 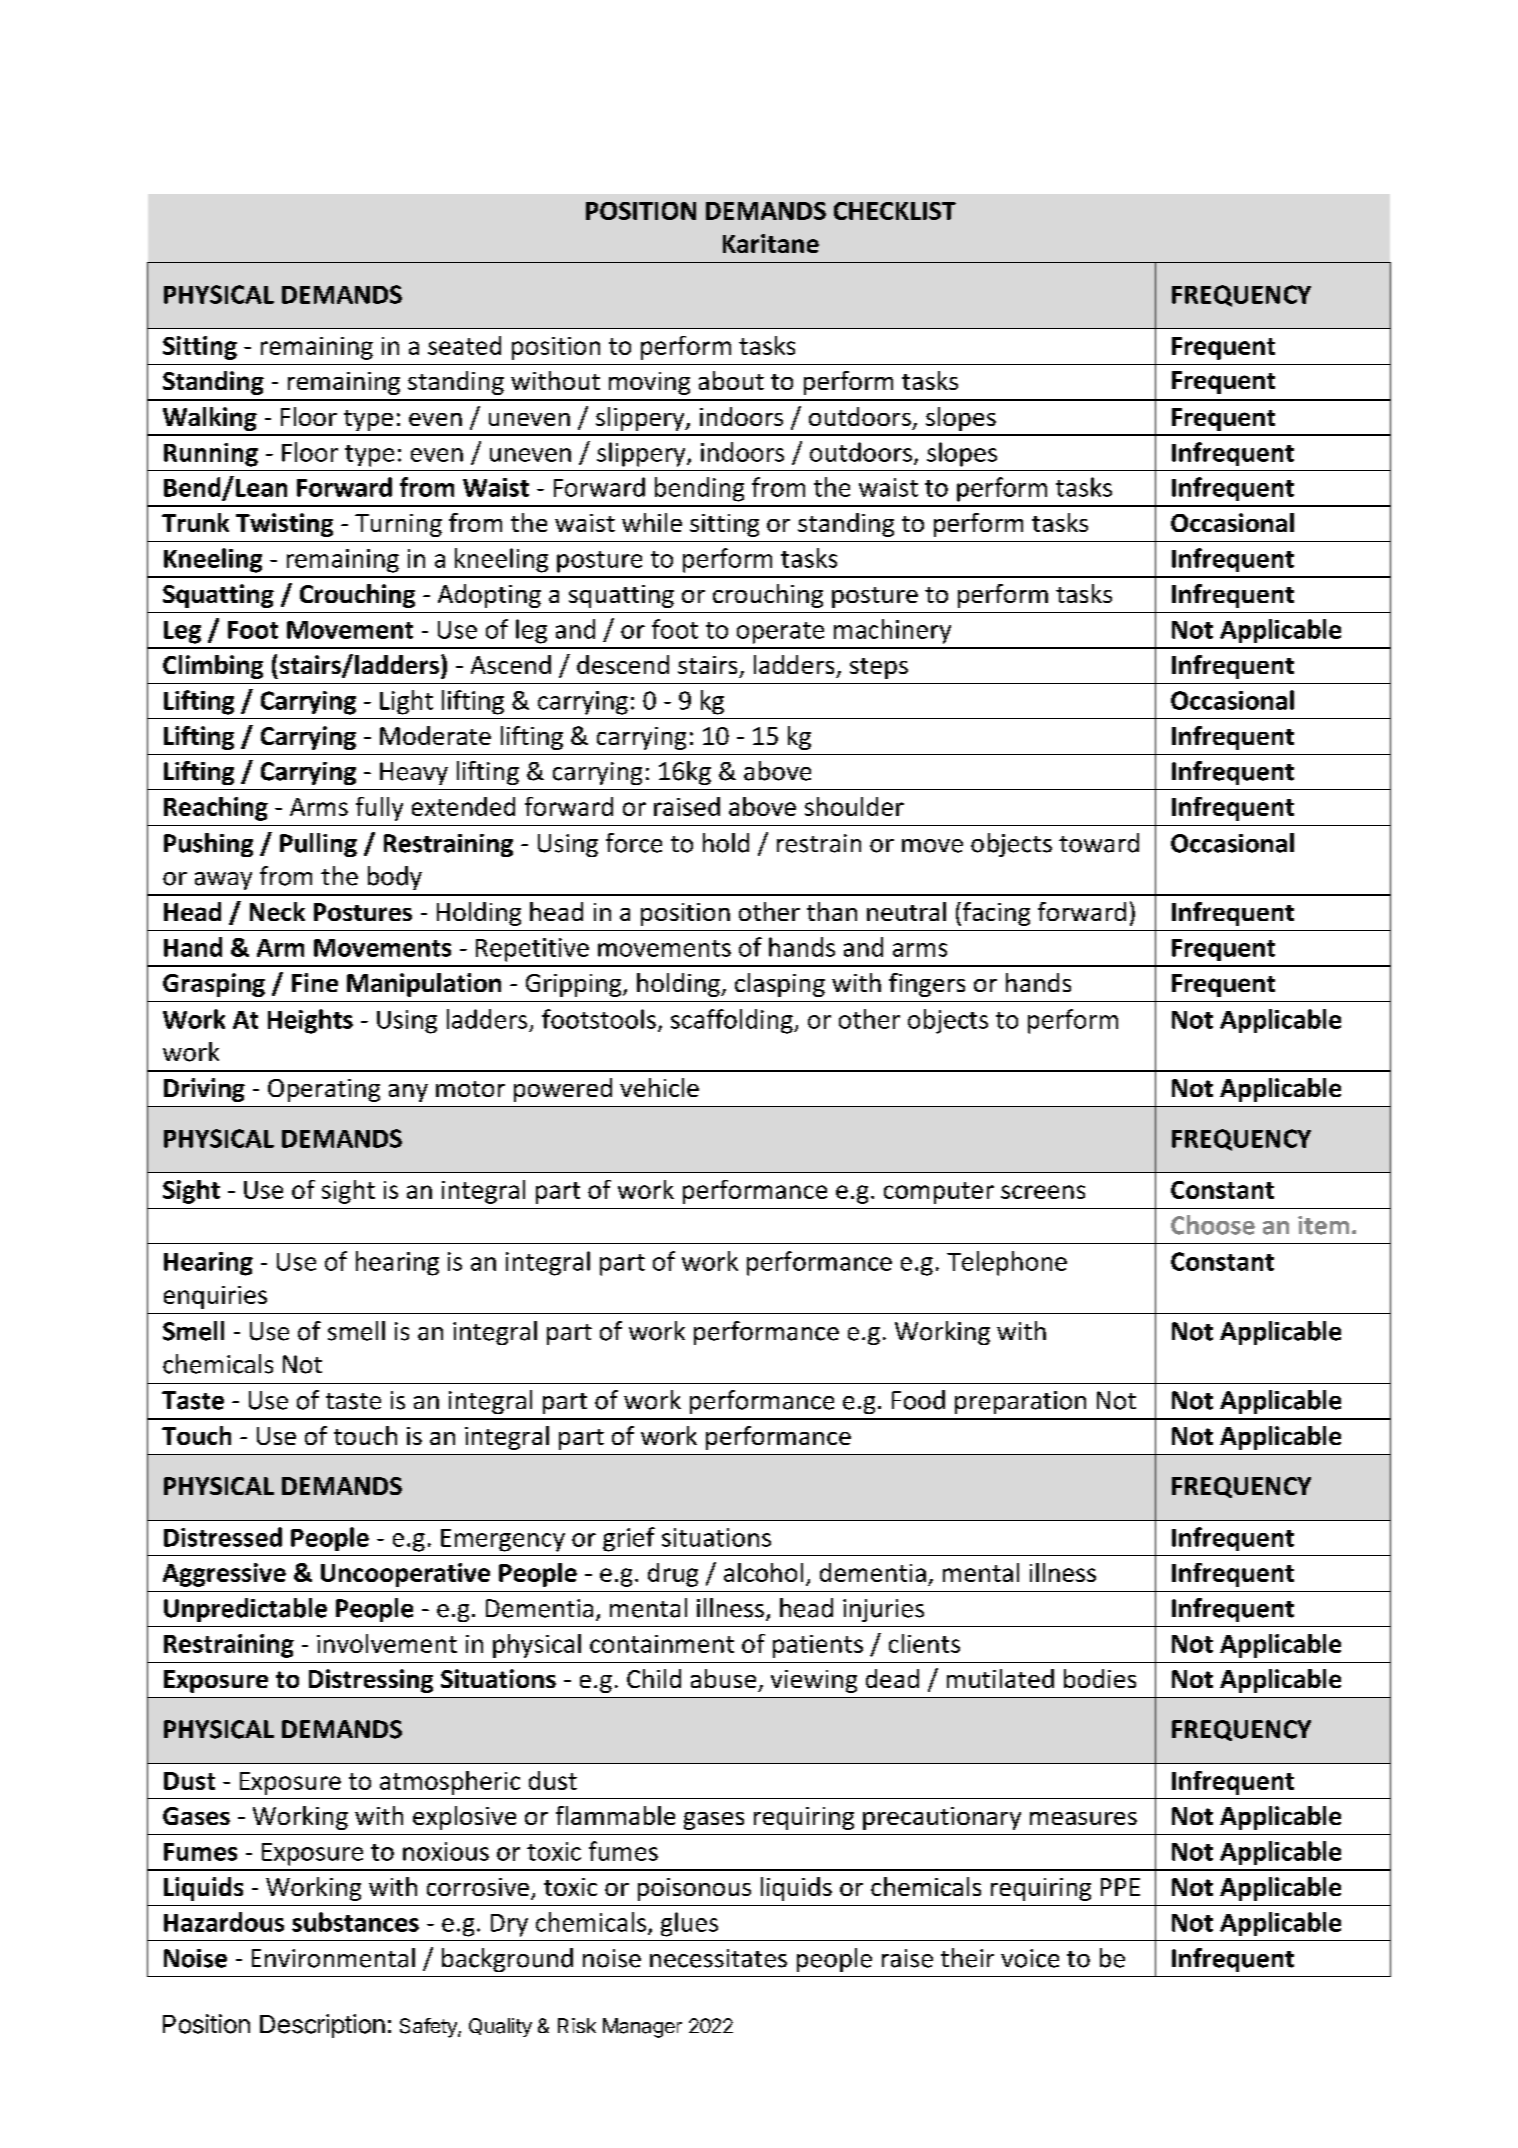 I want to click on seated, so click(x=464, y=345).
